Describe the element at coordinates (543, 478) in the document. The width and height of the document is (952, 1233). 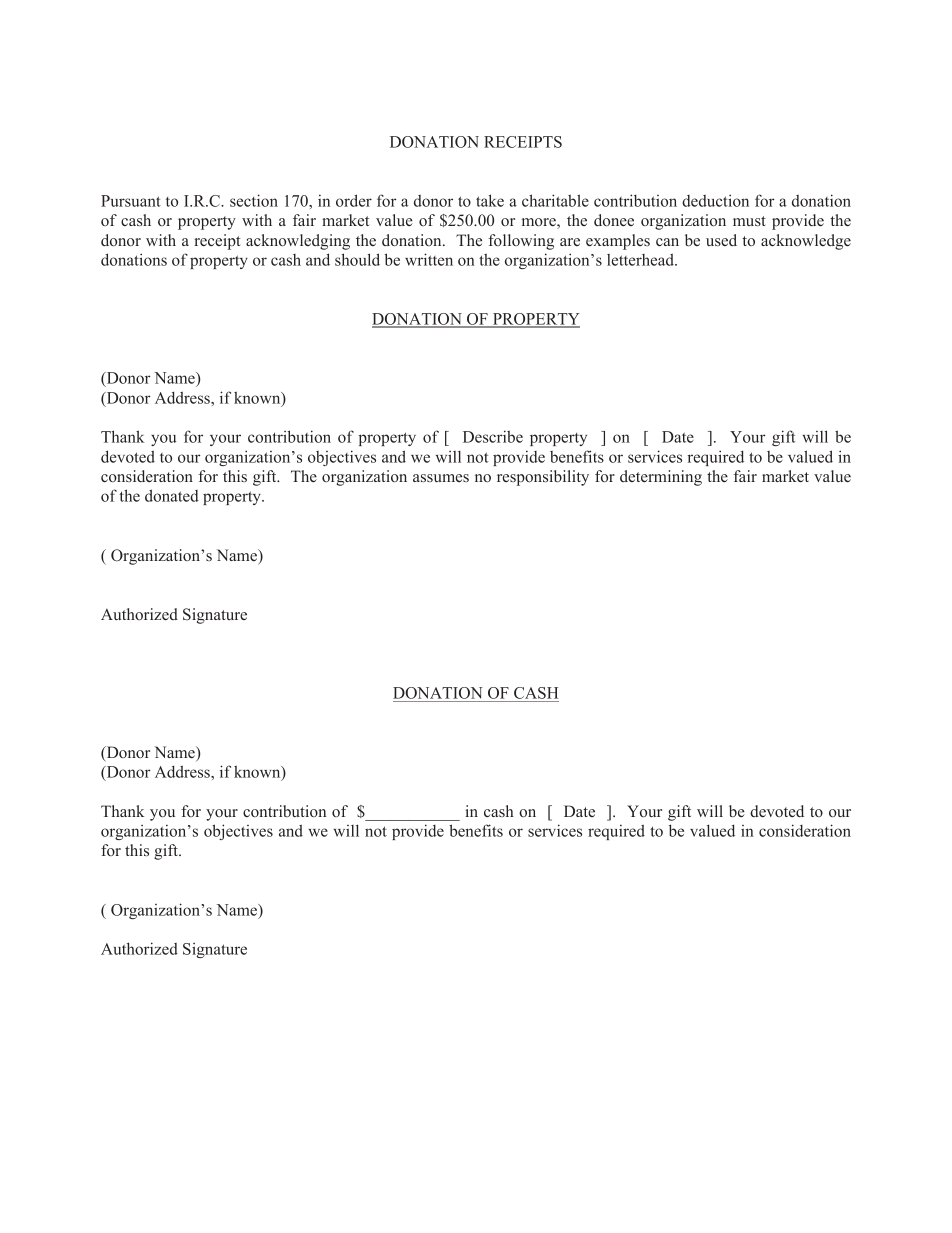
I see `responsibility` at that location.
